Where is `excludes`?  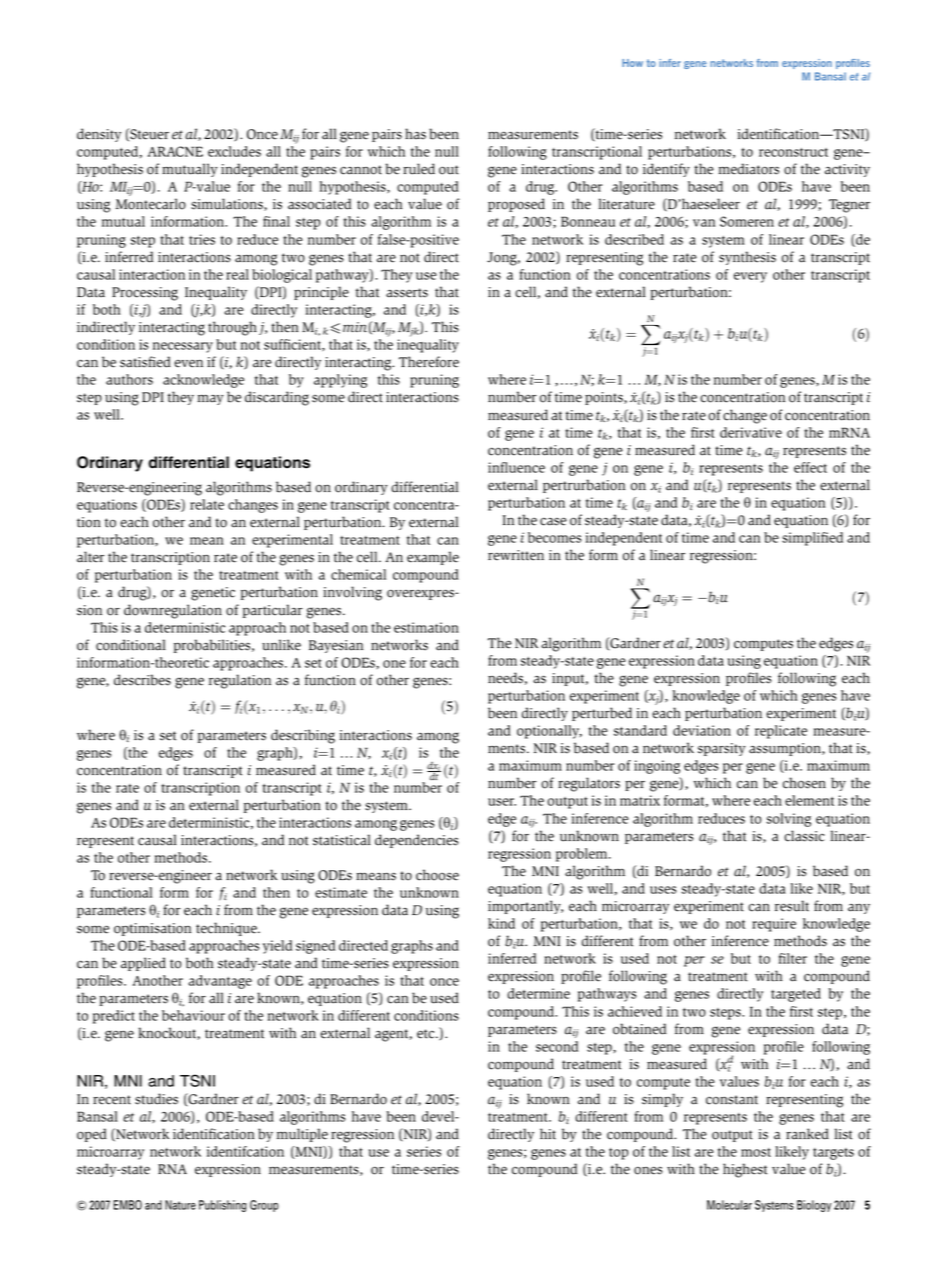
excludes is located at coordinates (234, 151).
